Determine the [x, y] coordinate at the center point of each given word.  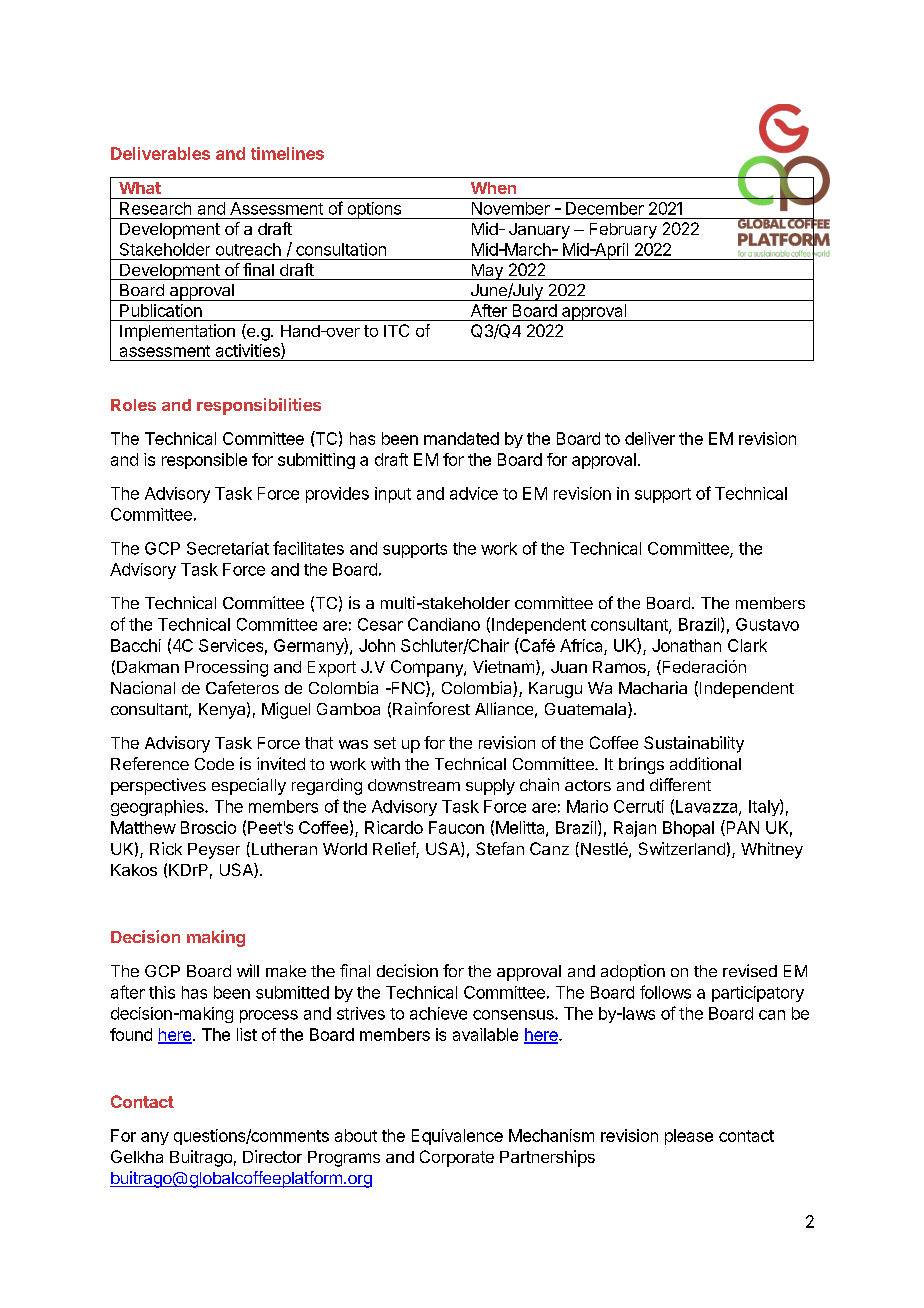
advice [474, 493]
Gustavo [767, 624]
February [623, 231]
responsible [204, 461]
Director [272, 1156]
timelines [287, 153]
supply [490, 787]
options [374, 210]
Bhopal [688, 829]
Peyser [214, 851]
